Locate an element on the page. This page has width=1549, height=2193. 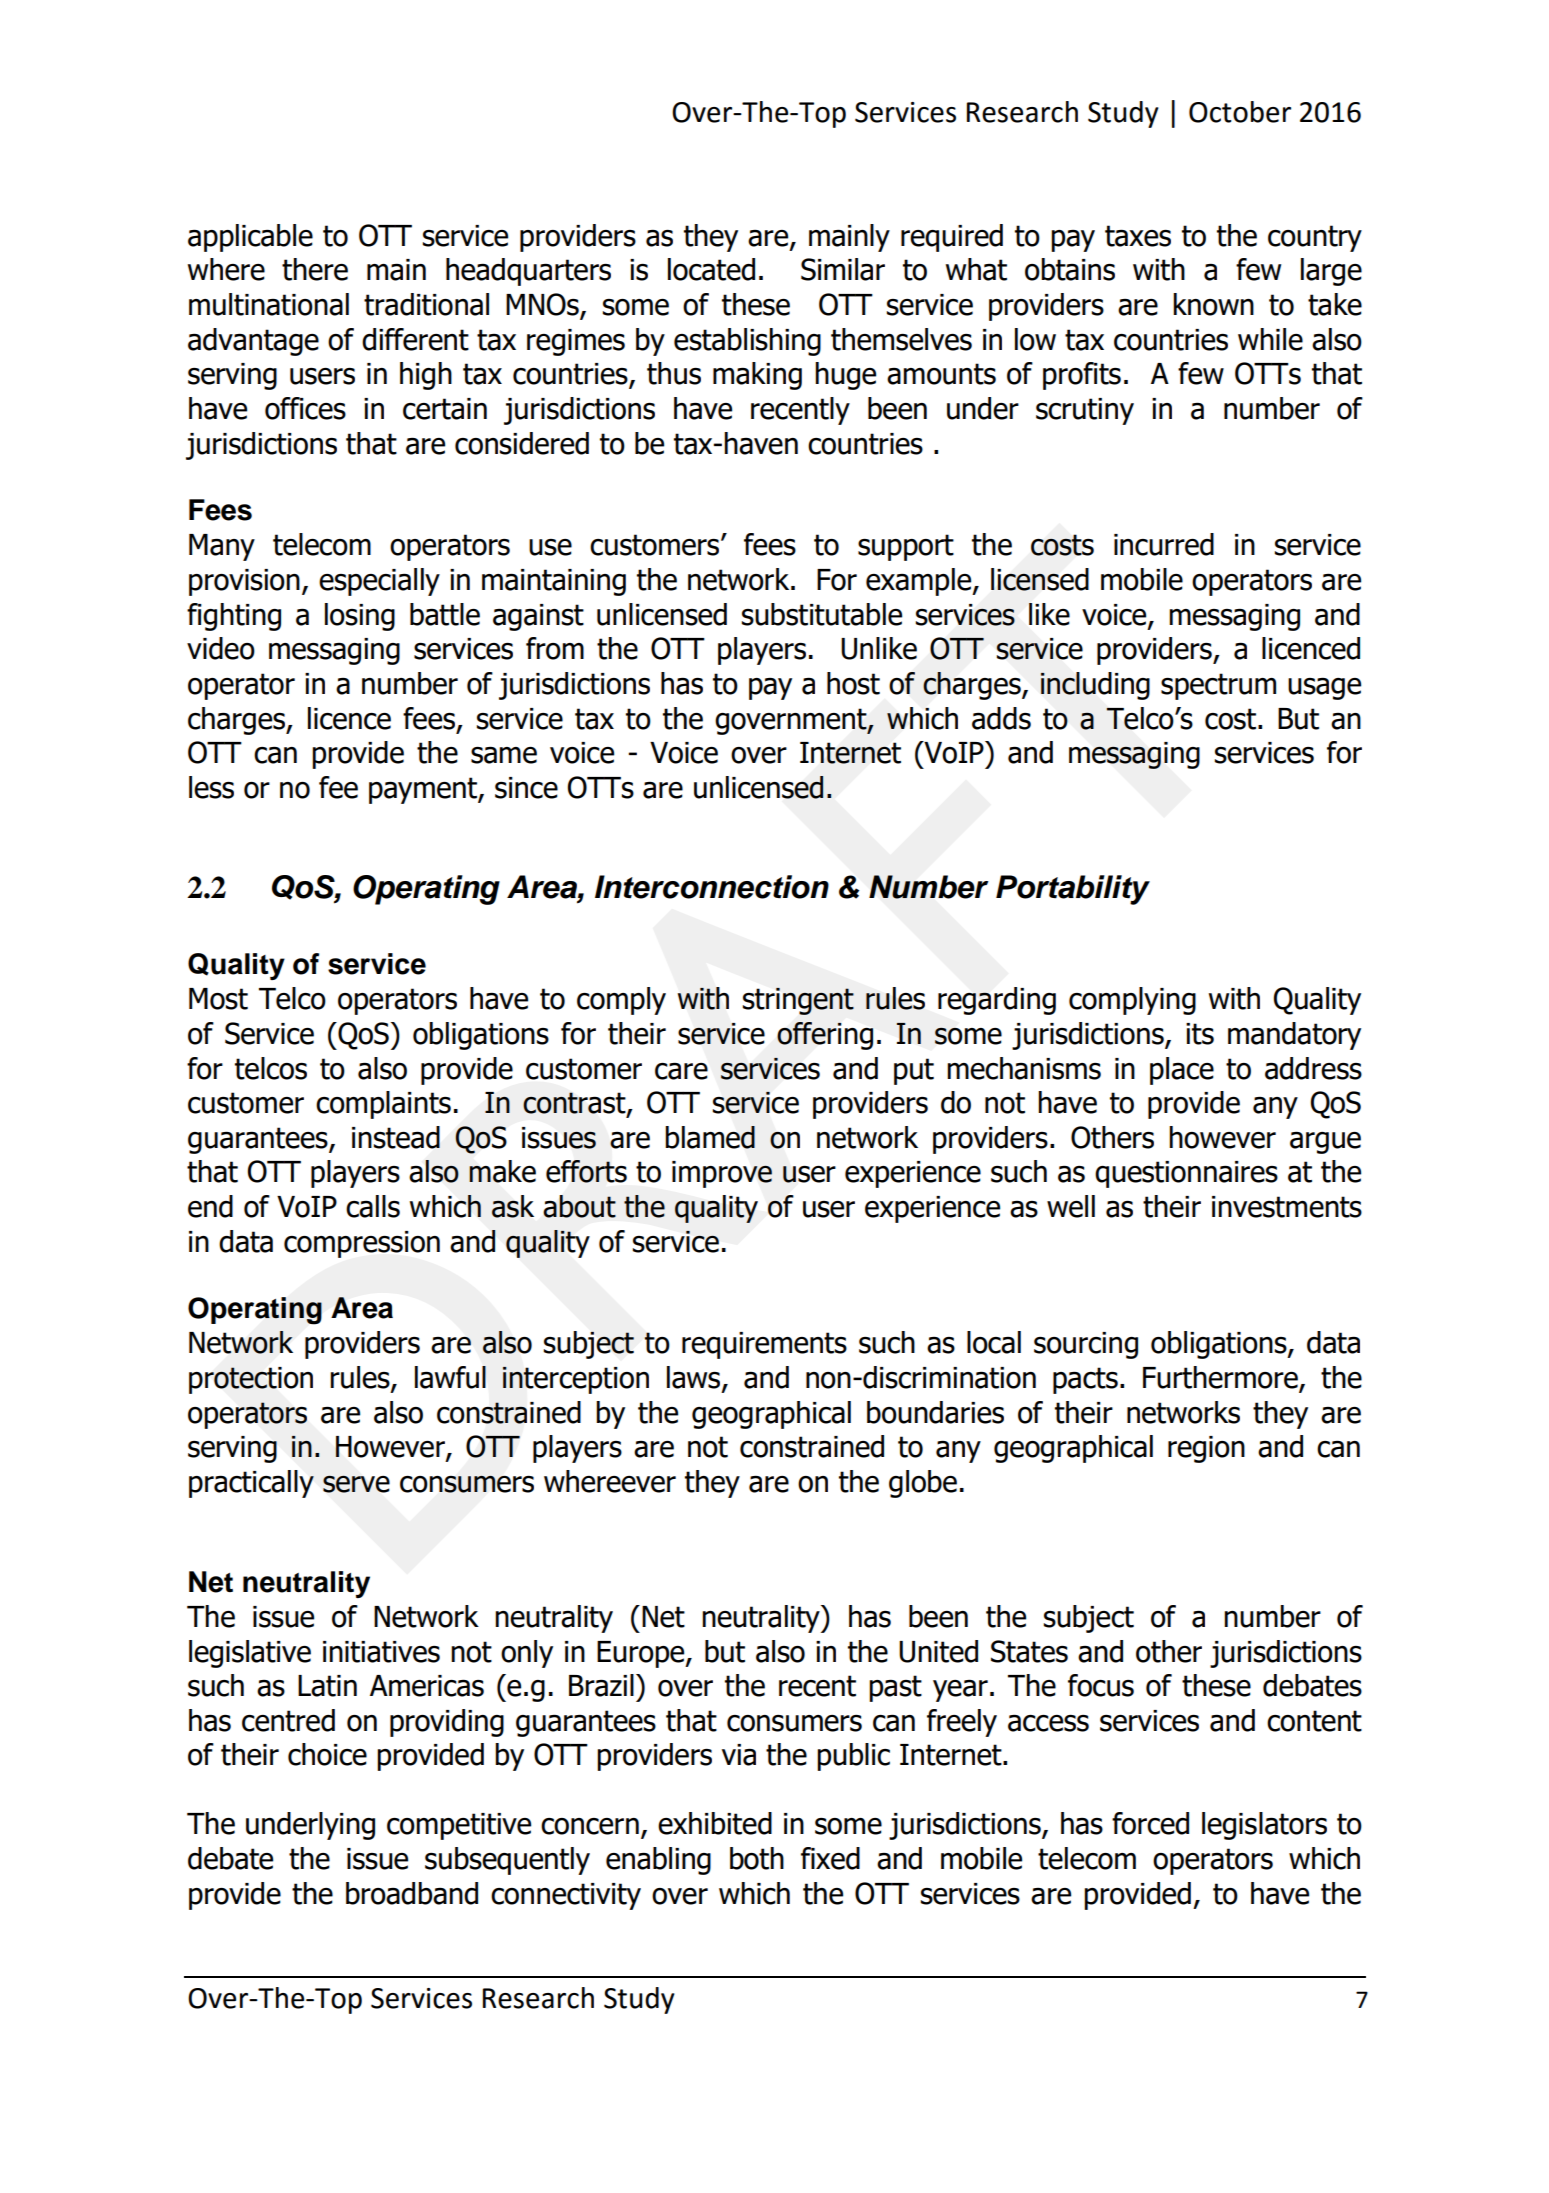
October is located at coordinates (1240, 112).
